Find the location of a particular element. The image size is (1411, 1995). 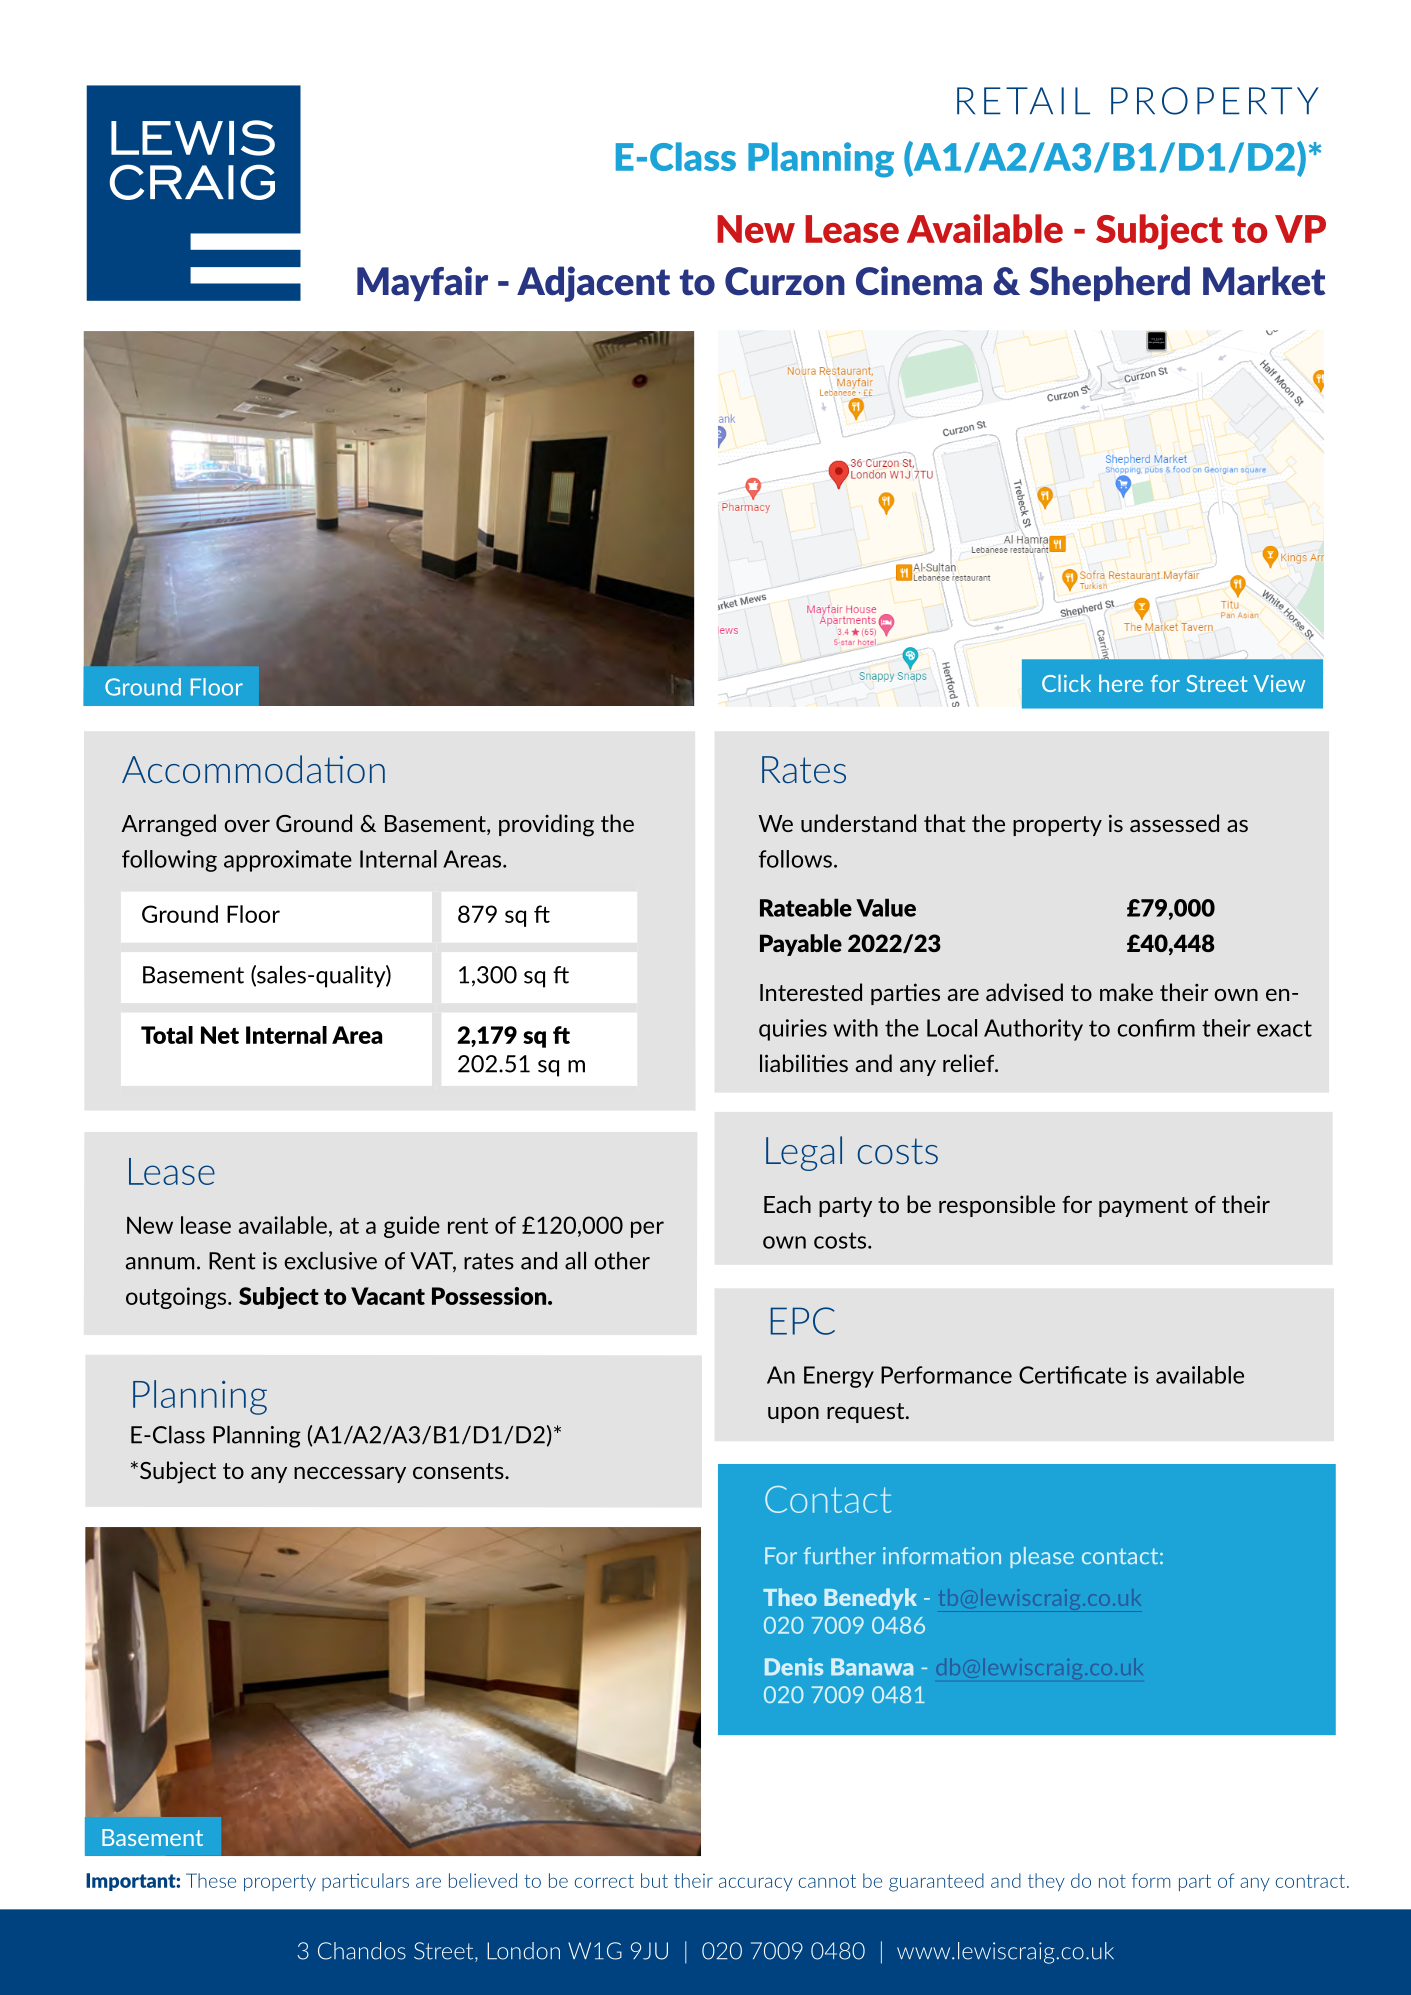

follows is located at coordinates (795, 859).
